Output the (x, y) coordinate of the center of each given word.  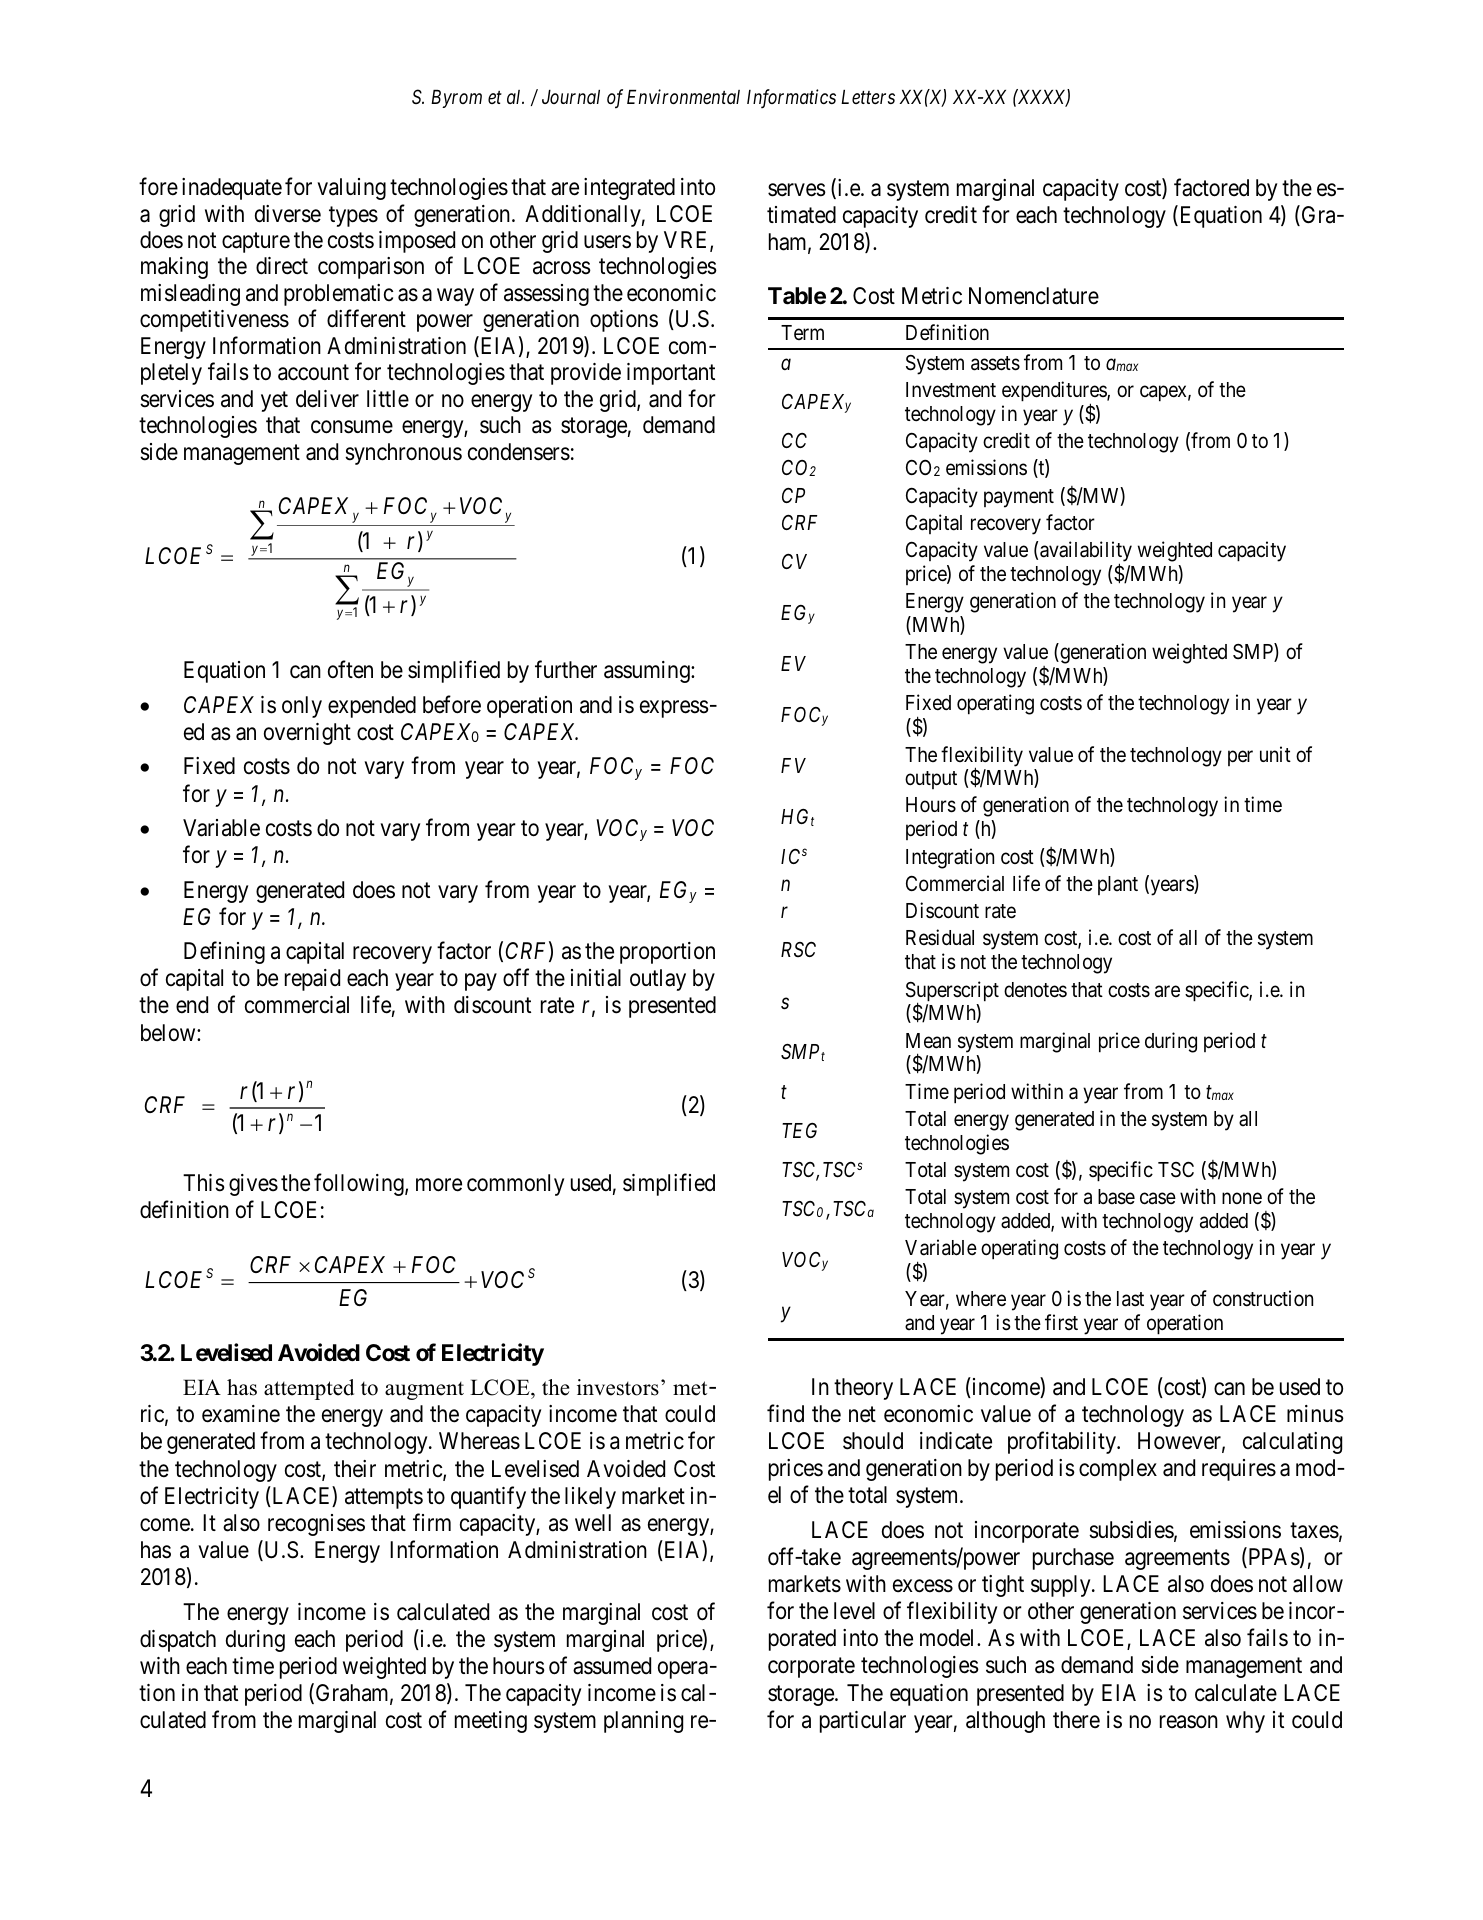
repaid (312, 980)
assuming (648, 672)
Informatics (791, 98)
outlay (658, 980)
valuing (351, 189)
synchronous (403, 454)
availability (1086, 553)
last (1130, 1299)
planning (643, 1722)
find (785, 1413)
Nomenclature (1034, 296)
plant (1118, 885)
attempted (309, 1389)
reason (1189, 1722)
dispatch (178, 1641)
